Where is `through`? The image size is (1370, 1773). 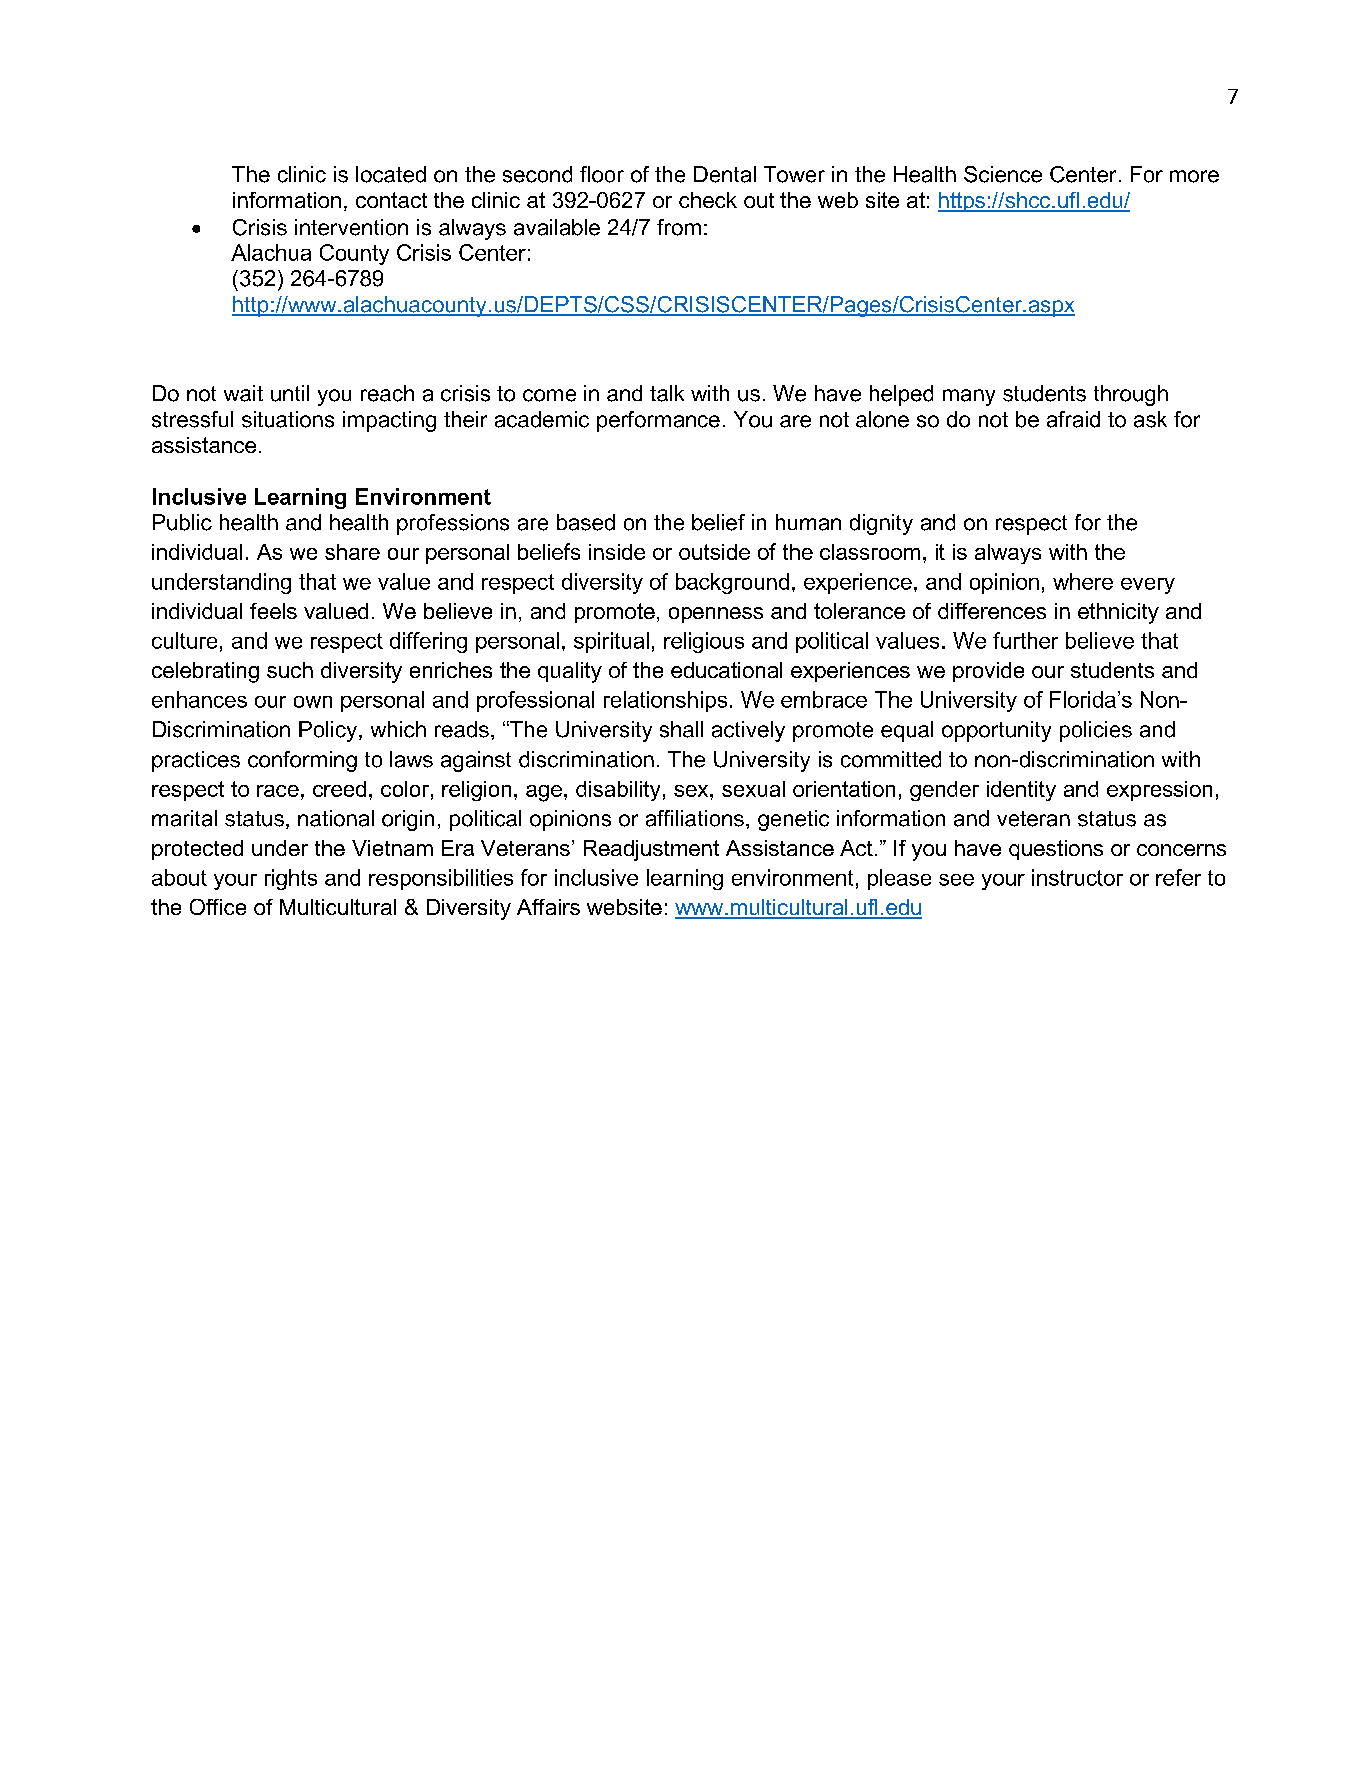
through is located at coordinates (1131, 395).
